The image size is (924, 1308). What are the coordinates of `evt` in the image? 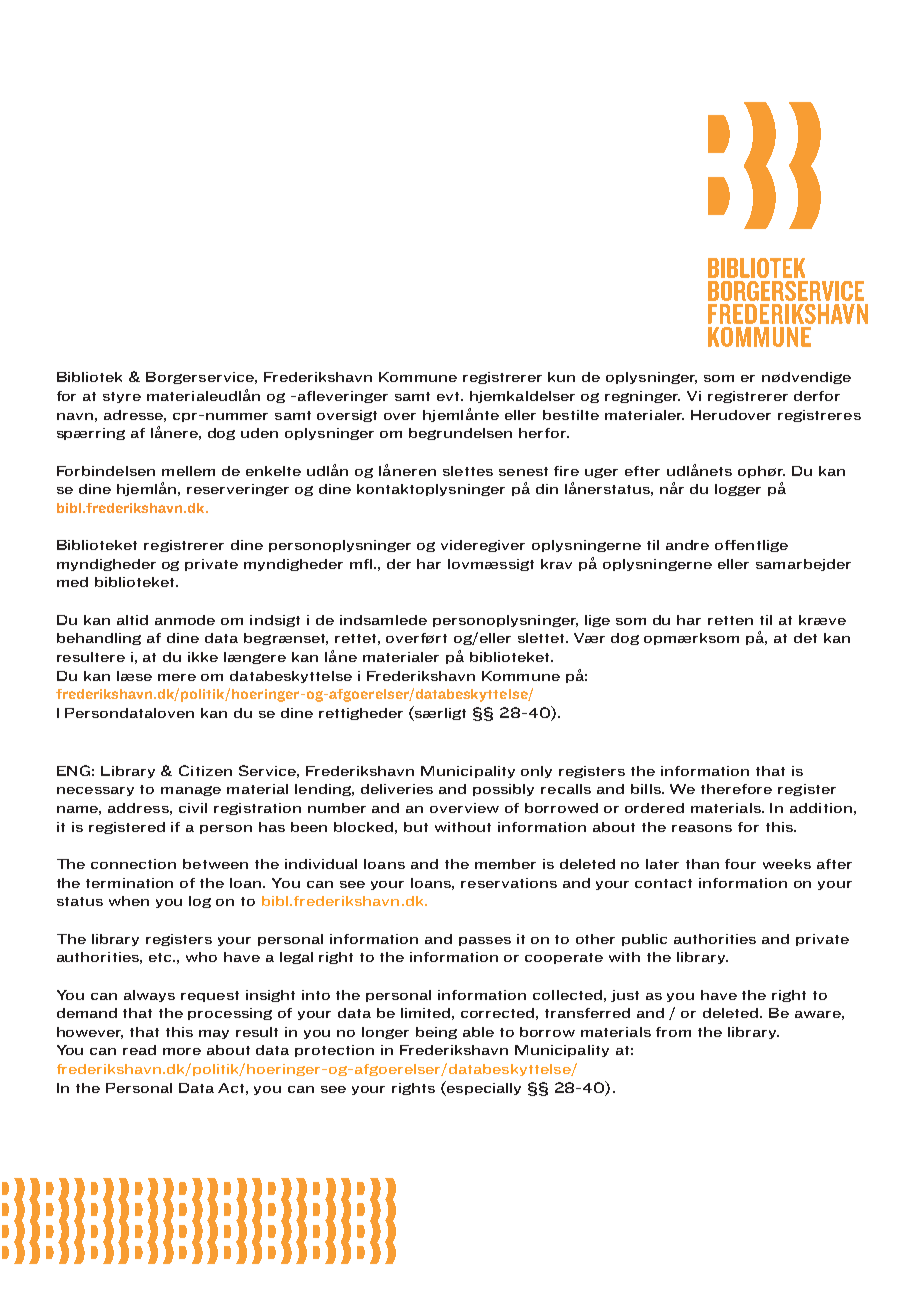 It's located at (449, 396).
